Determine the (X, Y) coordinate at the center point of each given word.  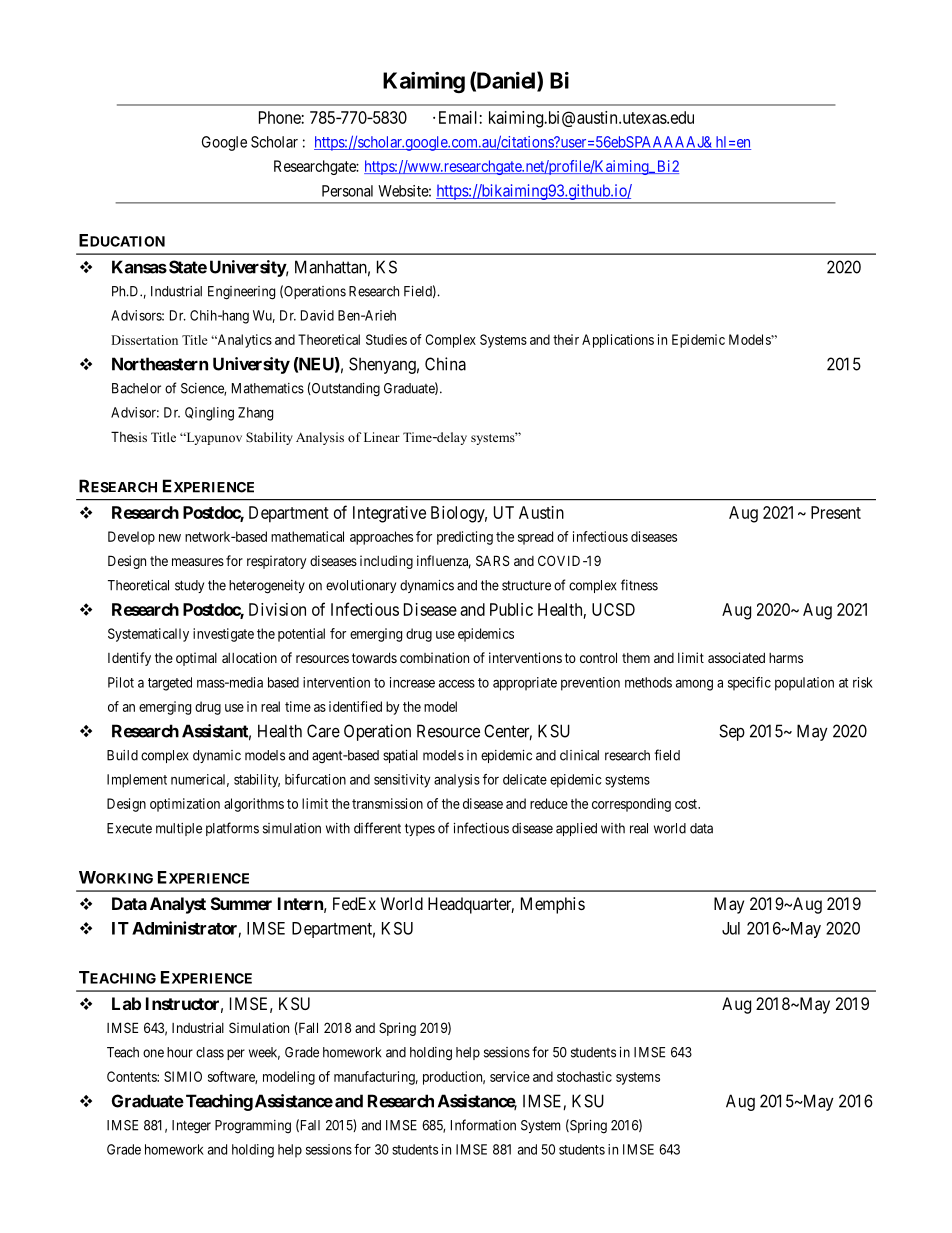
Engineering (241, 293)
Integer (191, 1127)
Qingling (209, 414)
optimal (196, 659)
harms (786, 658)
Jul (731, 928)
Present (836, 512)
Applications (618, 341)
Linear (382, 437)
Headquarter (471, 905)
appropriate (525, 684)
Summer (241, 903)
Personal (347, 191)
